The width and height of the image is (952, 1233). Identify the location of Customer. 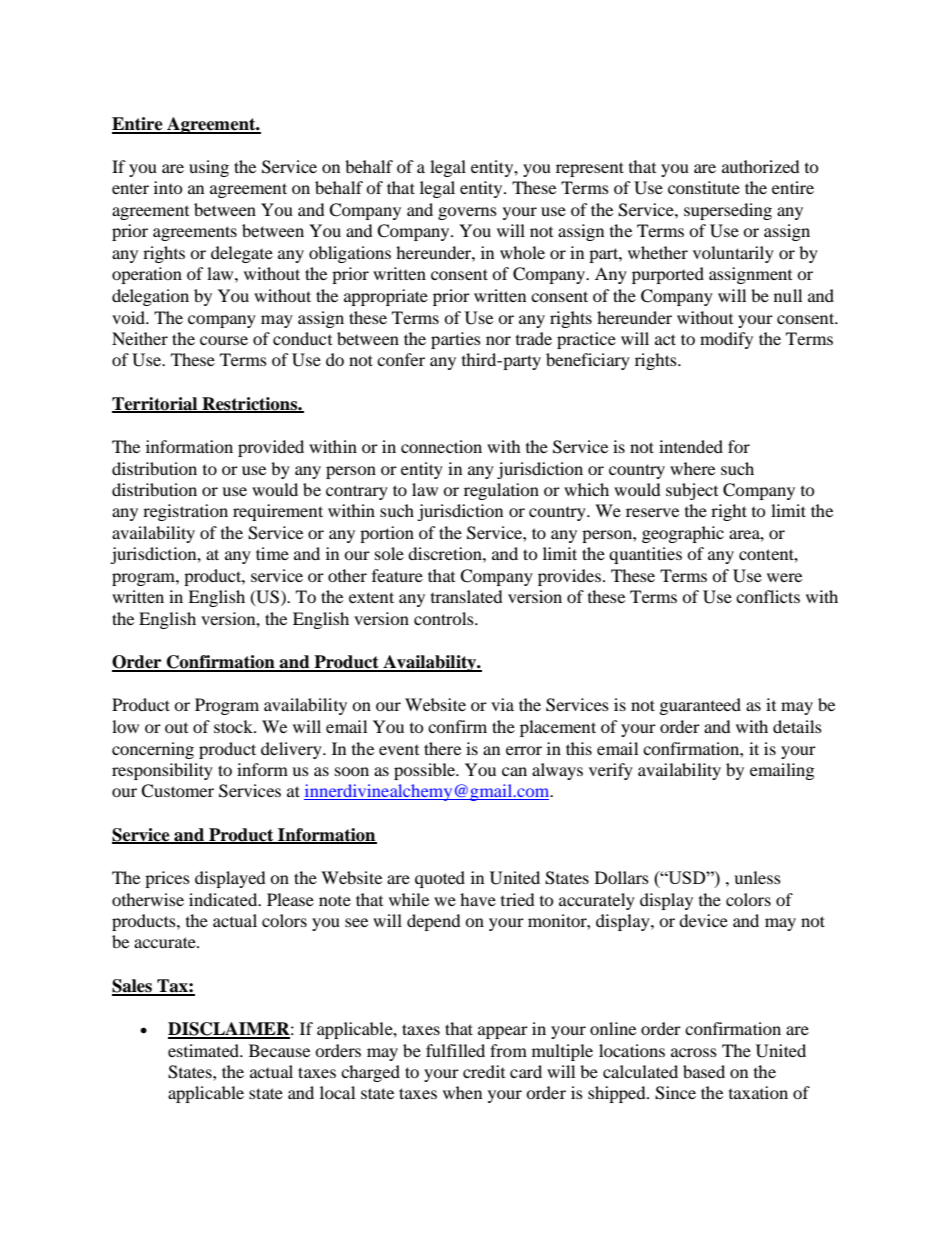
(177, 791).
